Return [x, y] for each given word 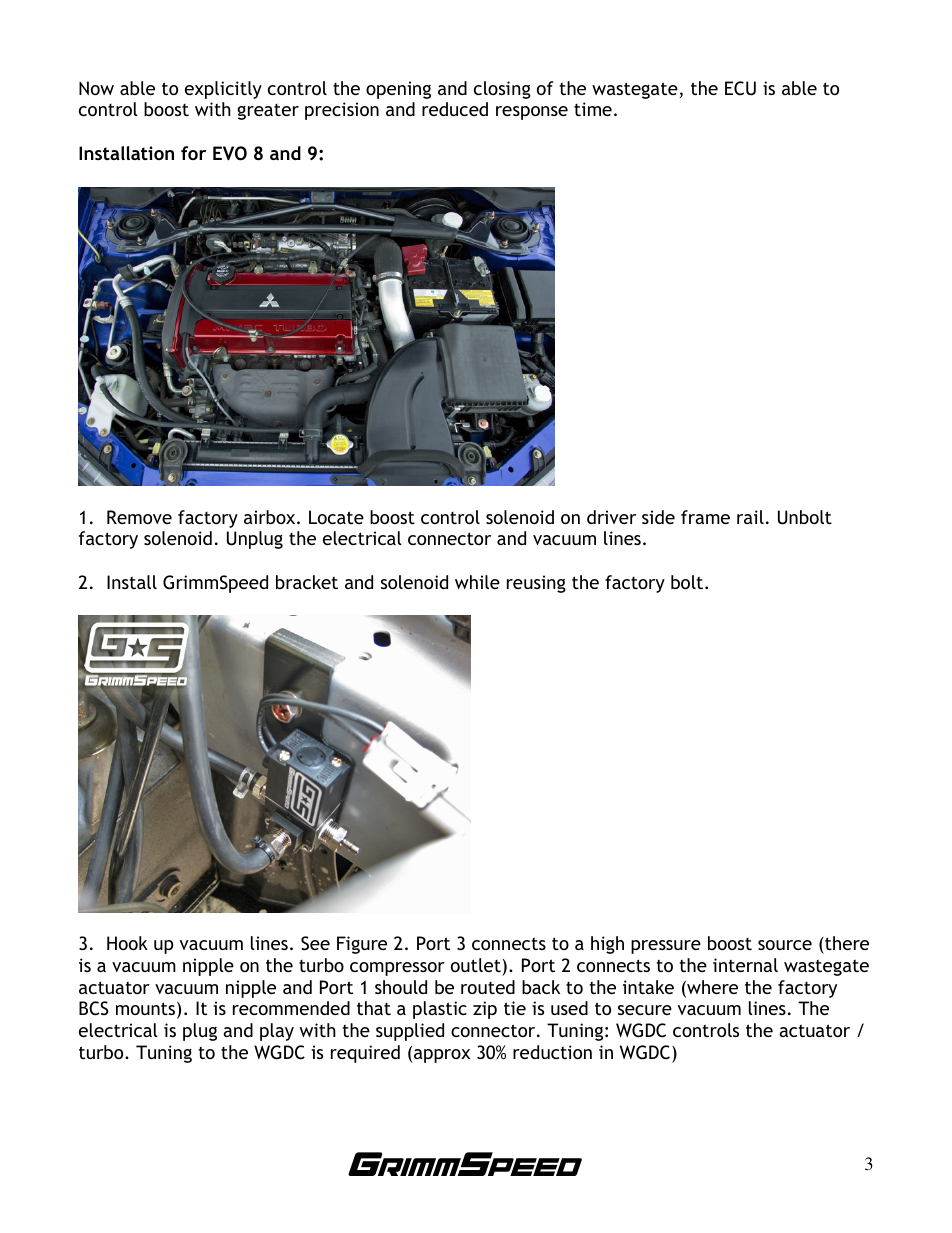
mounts [147, 1010]
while [477, 582]
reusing [536, 584]
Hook [127, 943]
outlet [476, 965]
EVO [230, 153]
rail [750, 517]
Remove [139, 517]
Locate [336, 517]
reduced [455, 109]
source [785, 945]
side [658, 517]
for [193, 153]
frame [705, 517]
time [593, 109]
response [532, 113]
